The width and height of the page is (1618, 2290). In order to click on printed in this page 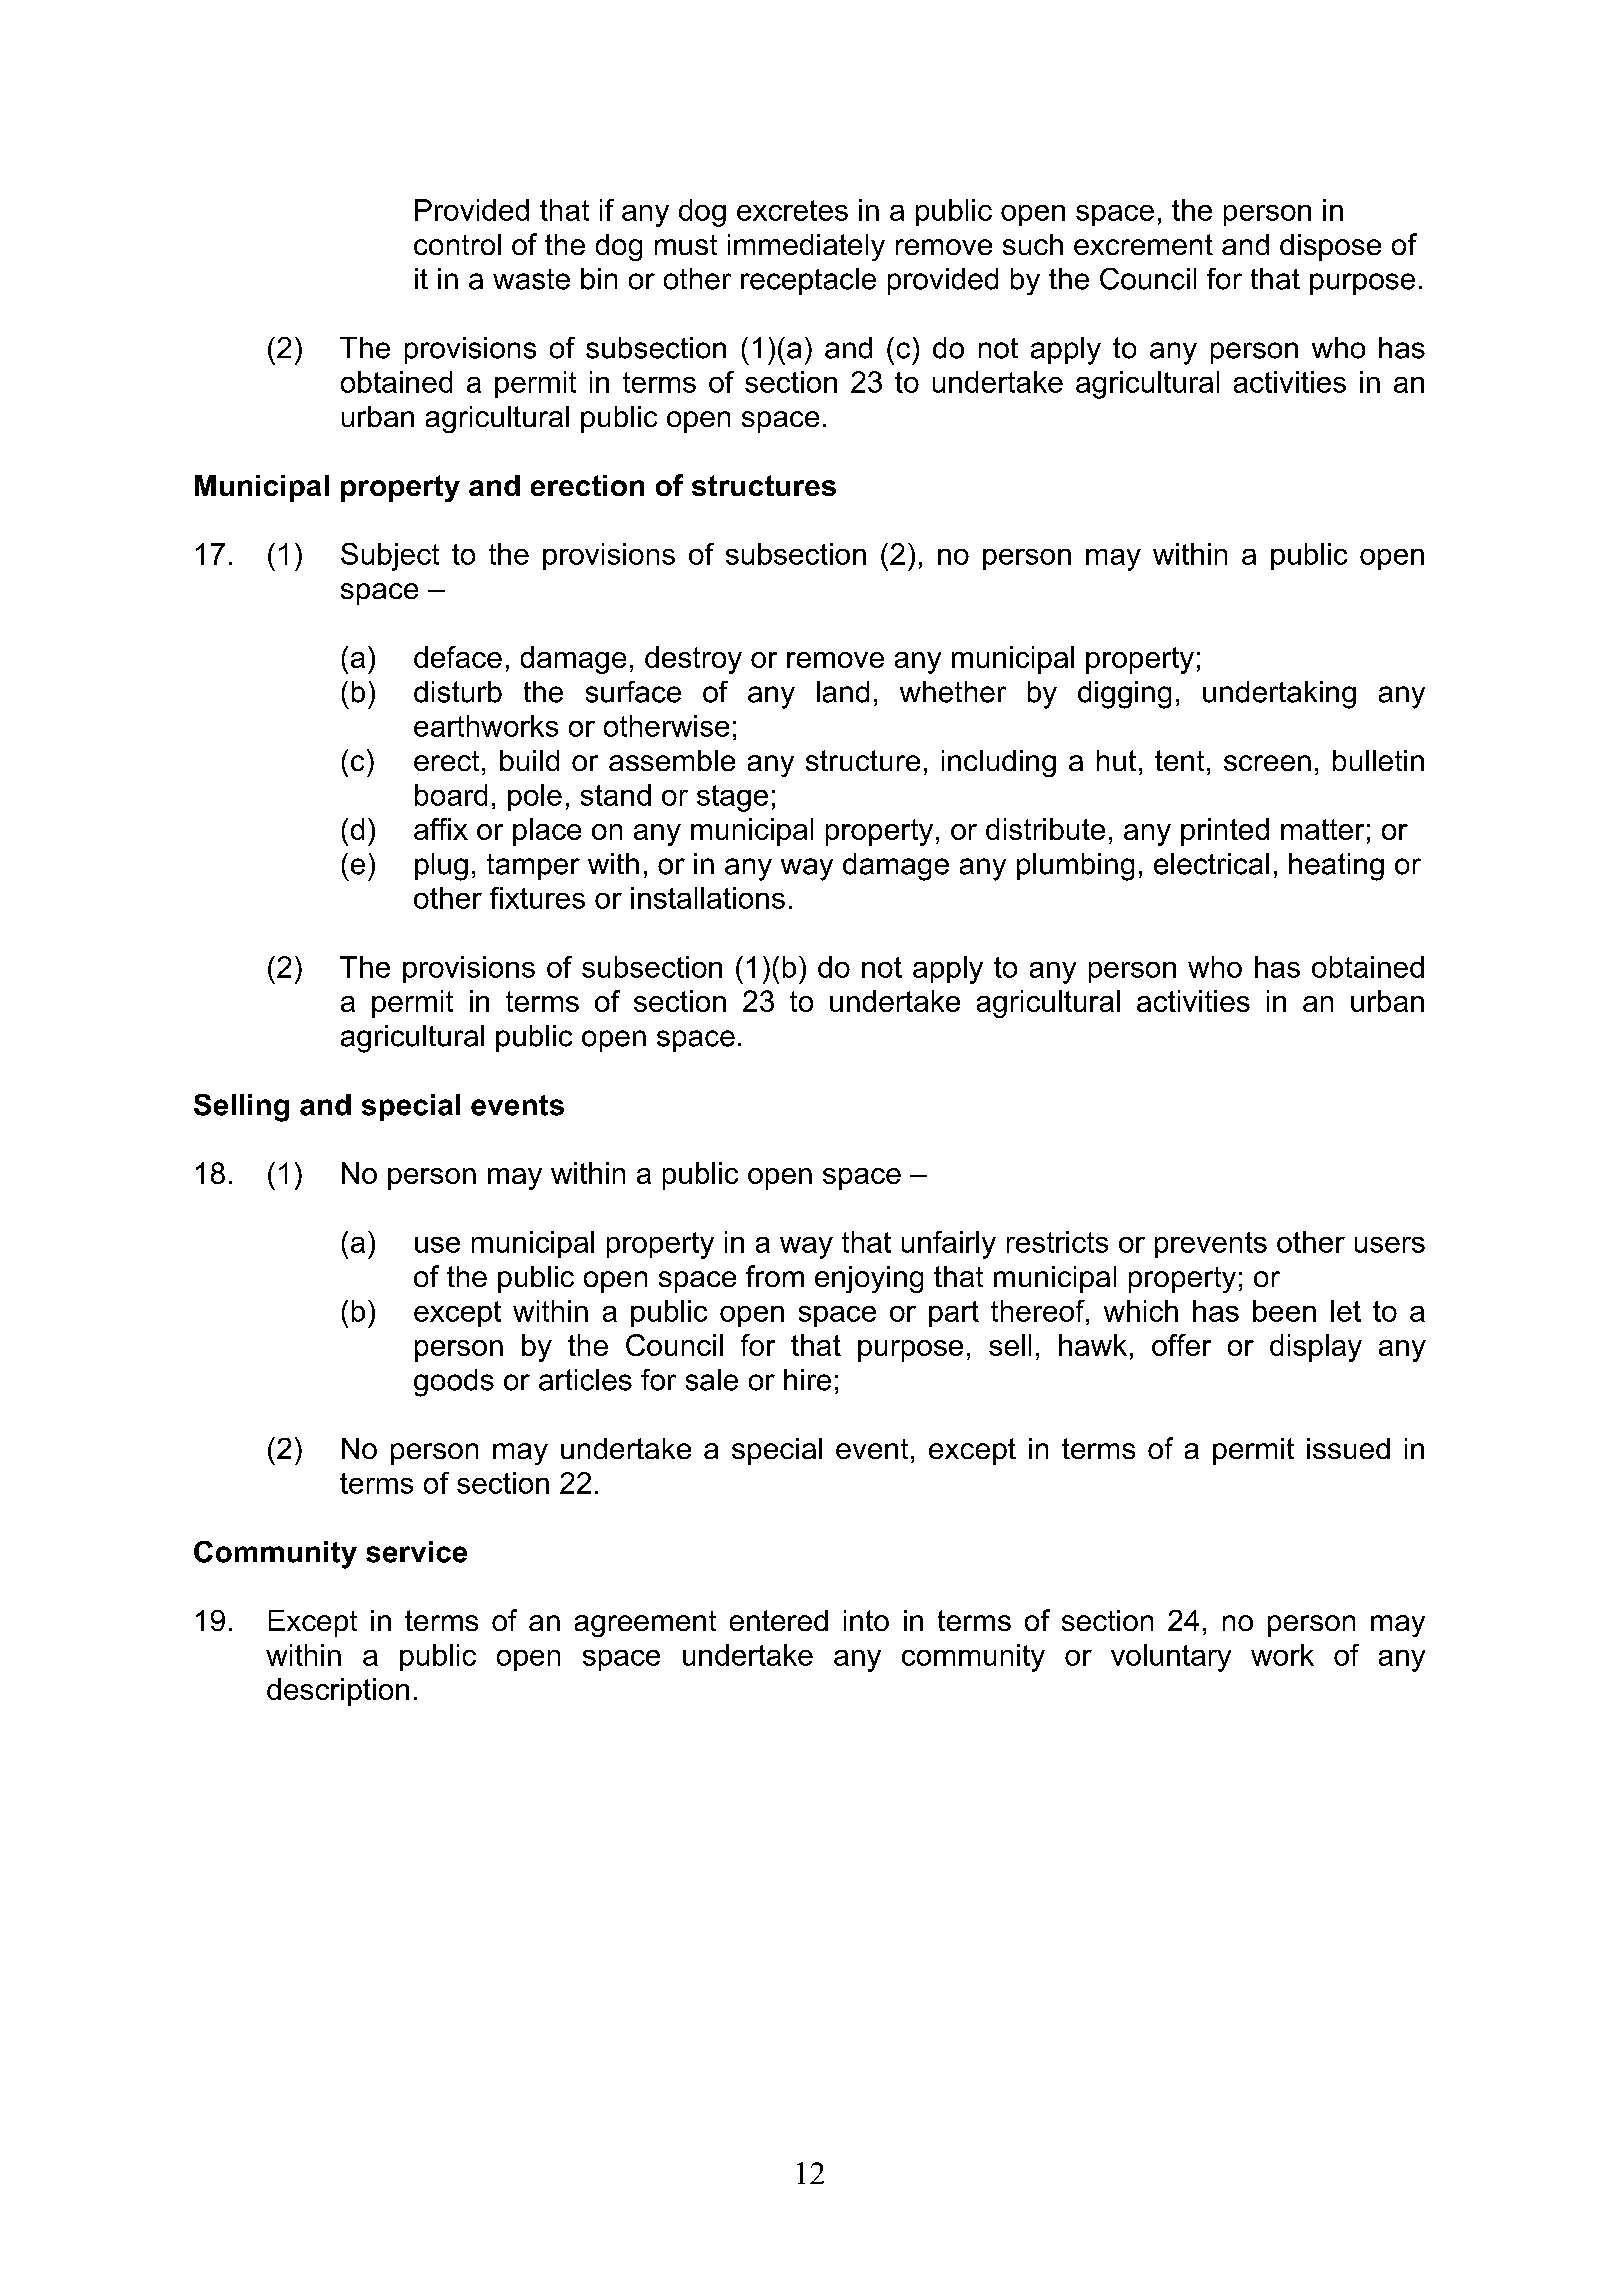, I will do `click(1225, 832)`.
